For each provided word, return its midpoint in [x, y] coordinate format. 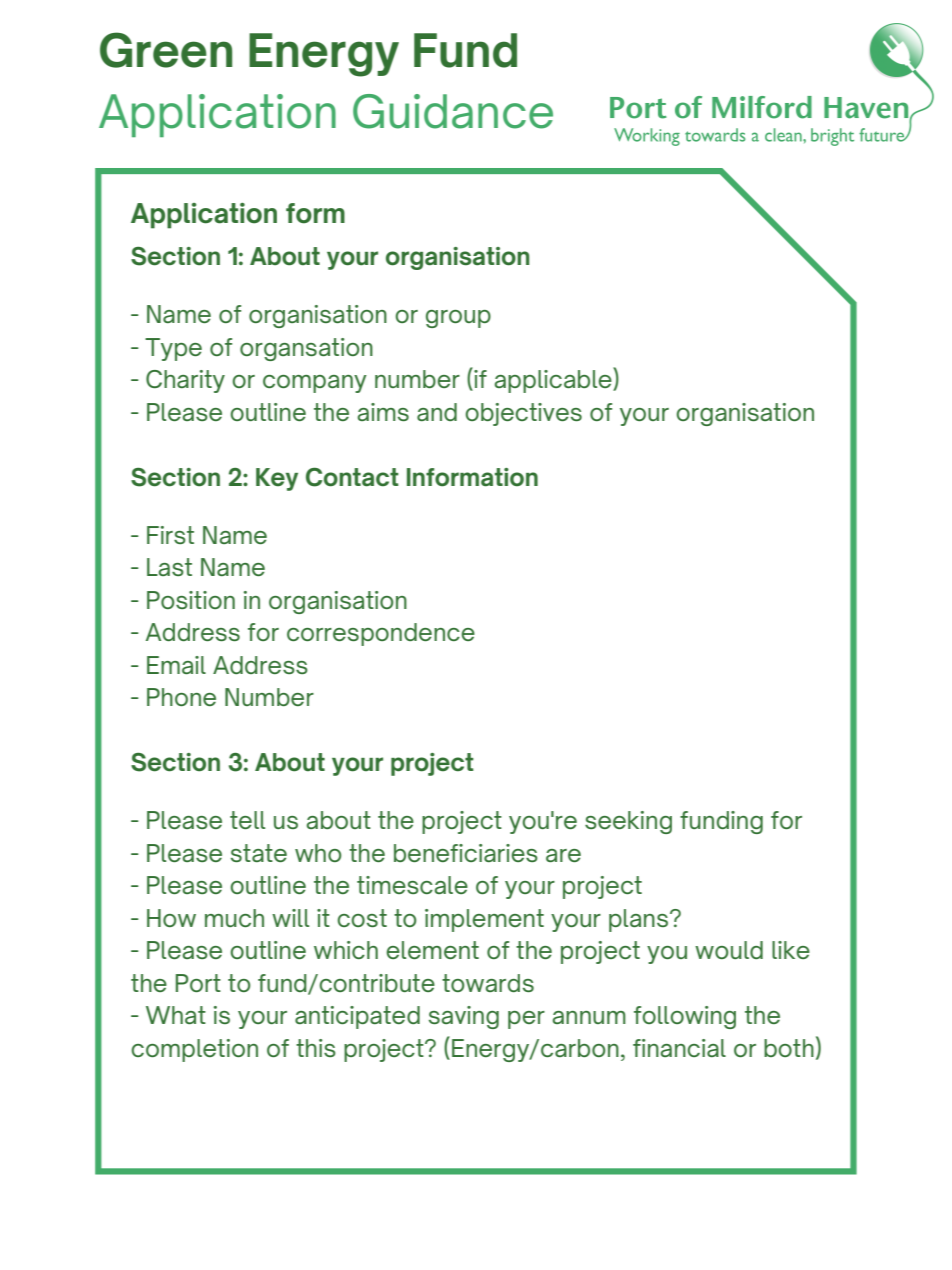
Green [166, 50]
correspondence [381, 634]
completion [194, 1050]
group [458, 319]
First [170, 535]
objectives [523, 414]
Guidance [453, 111]
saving [464, 1017]
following [685, 1017]
